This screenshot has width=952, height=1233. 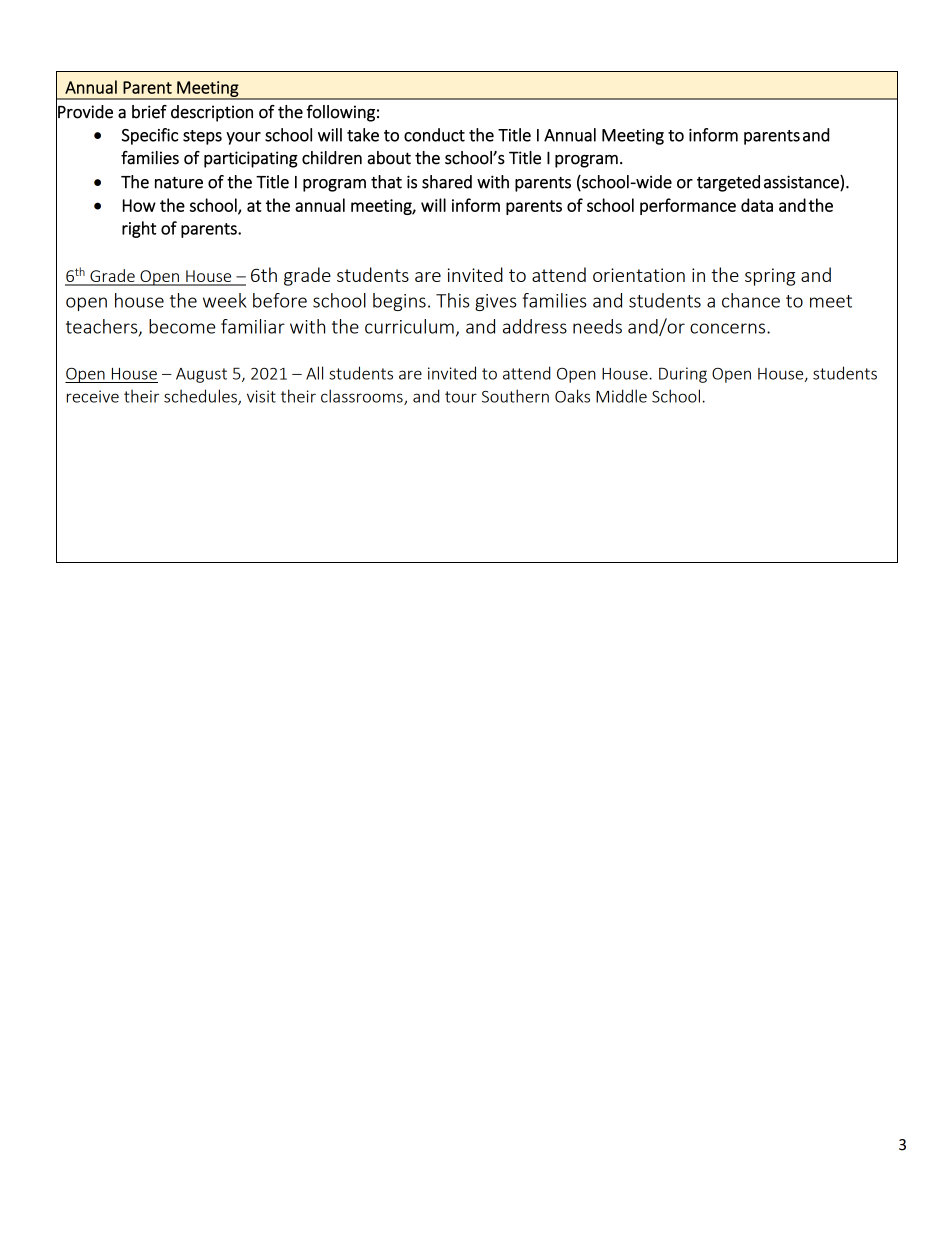 What do you see at coordinates (447, 182) in the screenshot?
I see `shared` at bounding box center [447, 182].
